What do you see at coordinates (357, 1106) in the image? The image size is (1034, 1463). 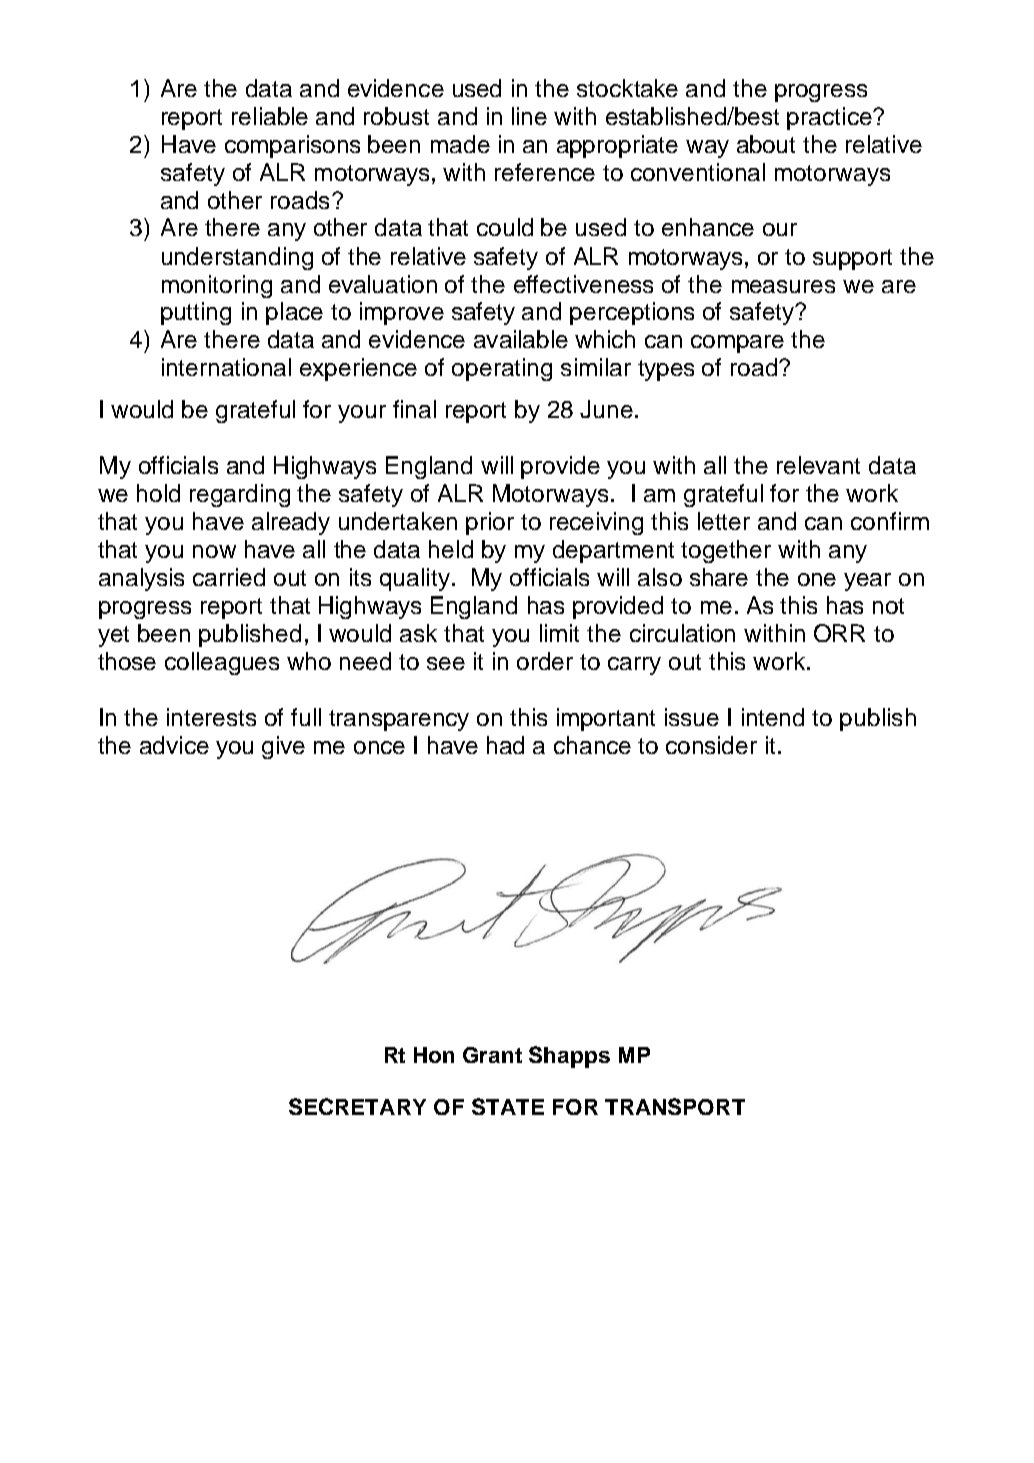 I see `SECRETARY` at bounding box center [357, 1106].
